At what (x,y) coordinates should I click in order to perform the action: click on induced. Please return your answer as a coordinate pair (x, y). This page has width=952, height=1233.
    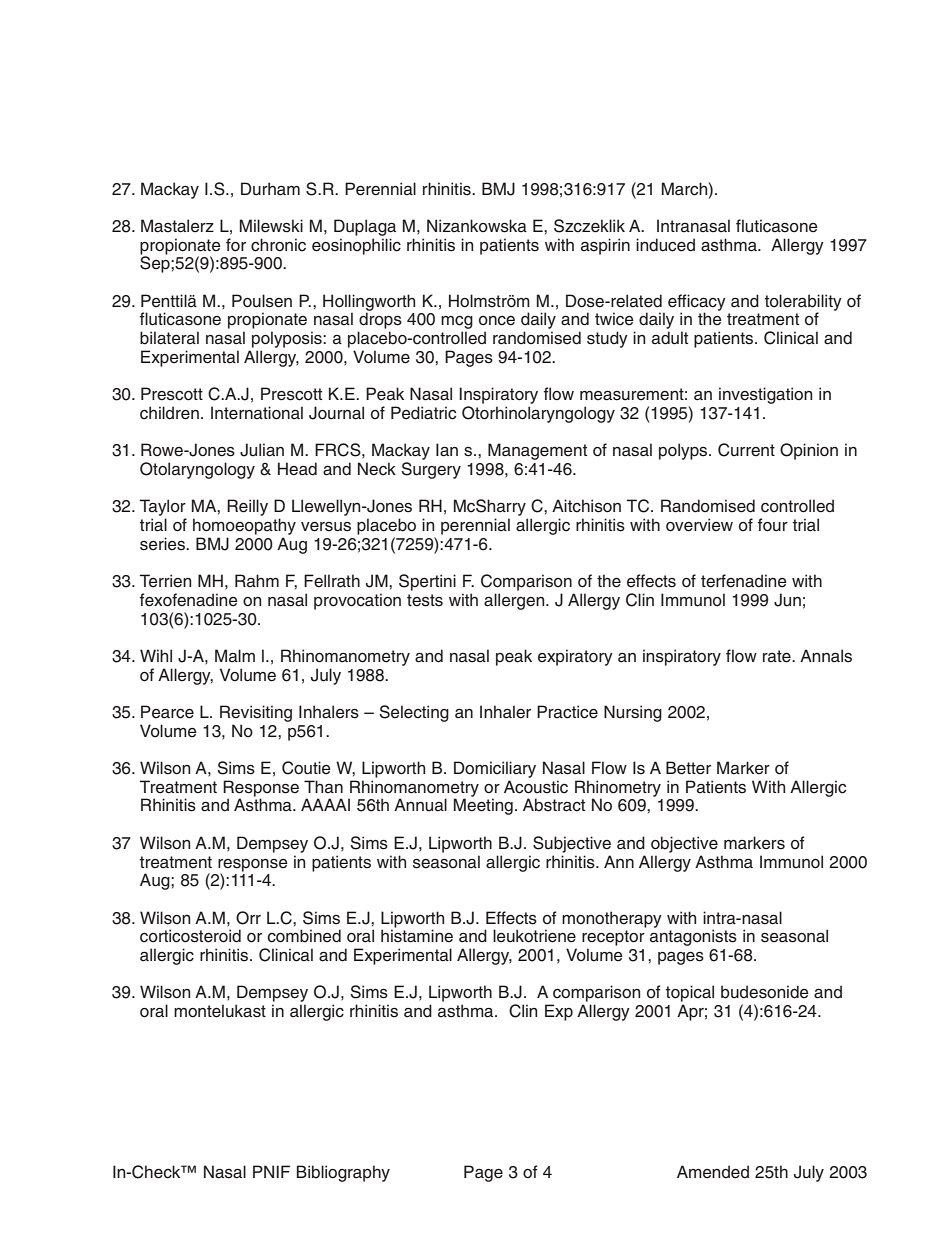
    Looking at the image, I should click on (665, 245).
